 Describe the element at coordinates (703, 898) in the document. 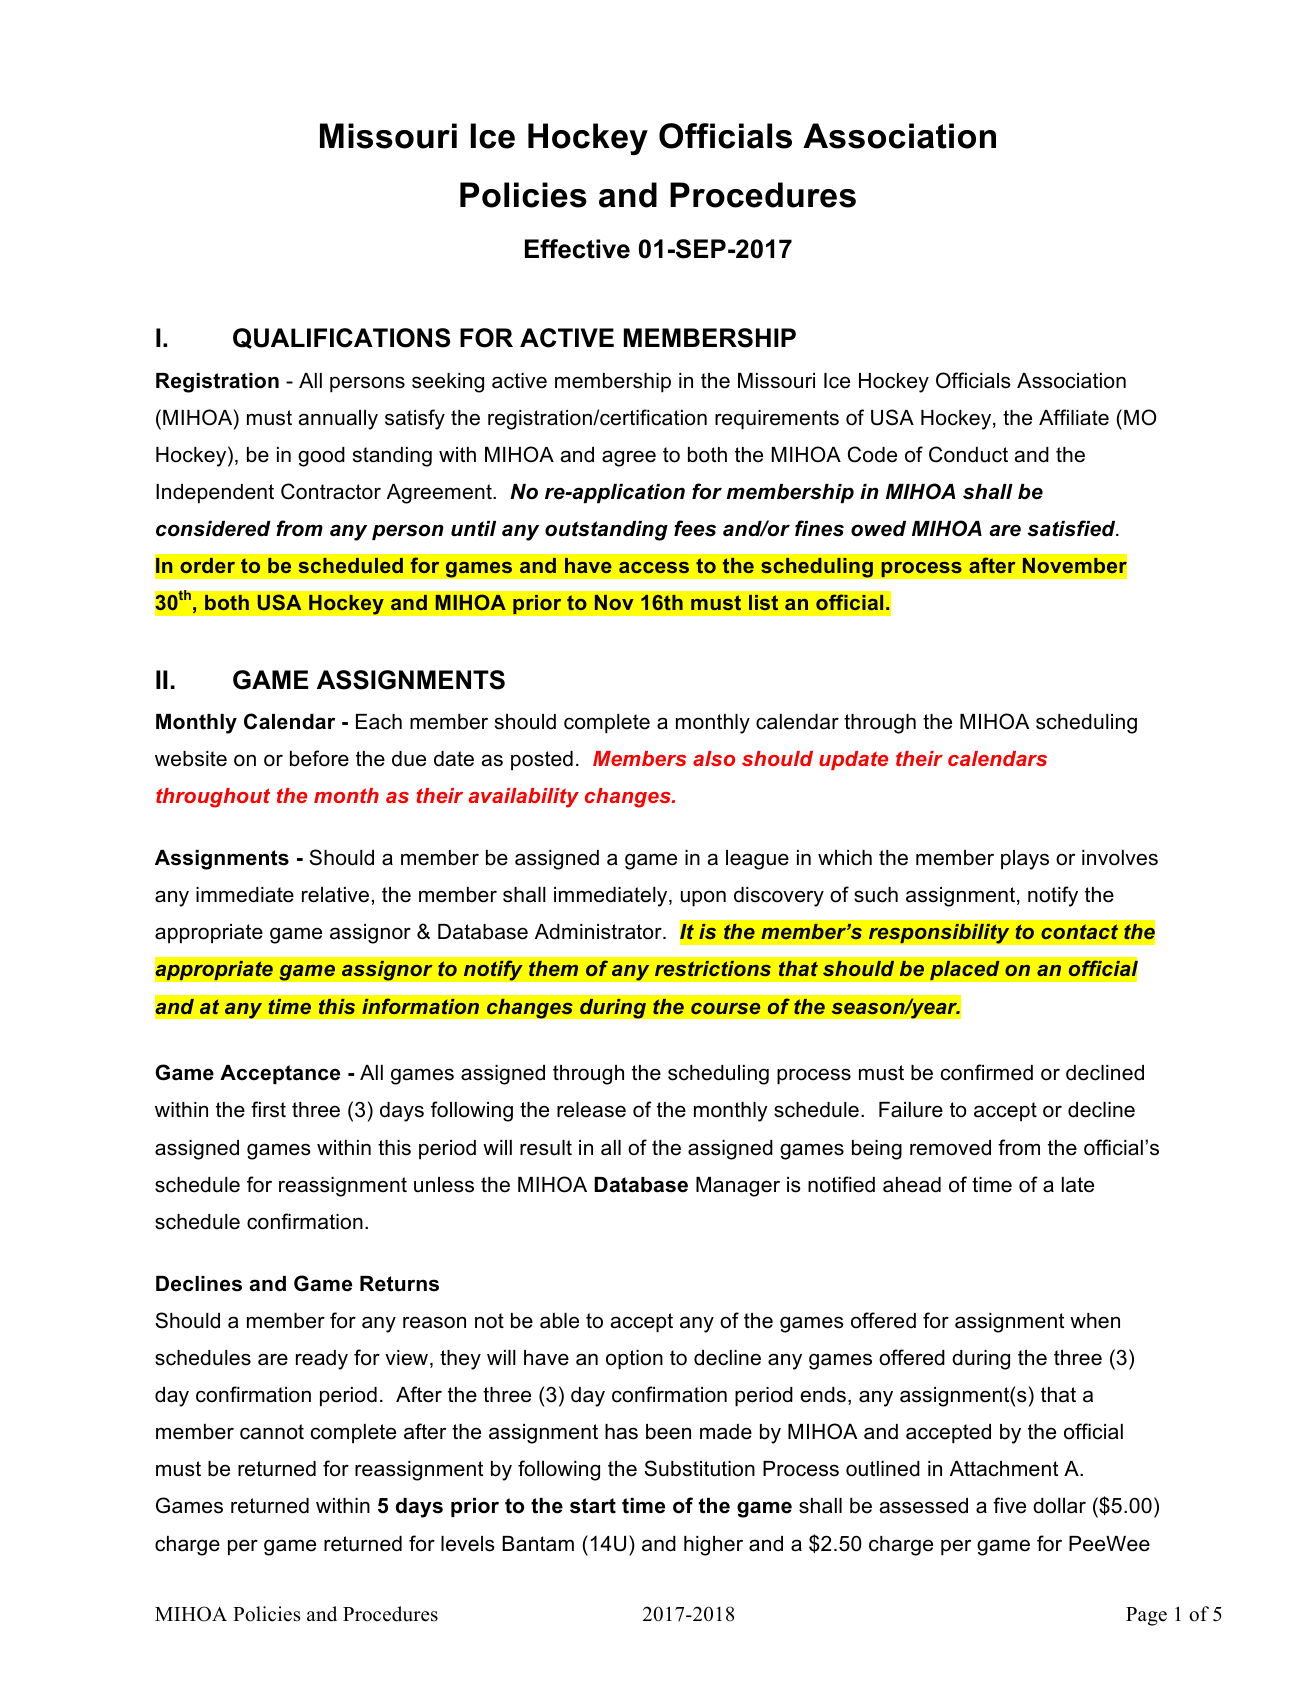

I see `upon` at that location.
